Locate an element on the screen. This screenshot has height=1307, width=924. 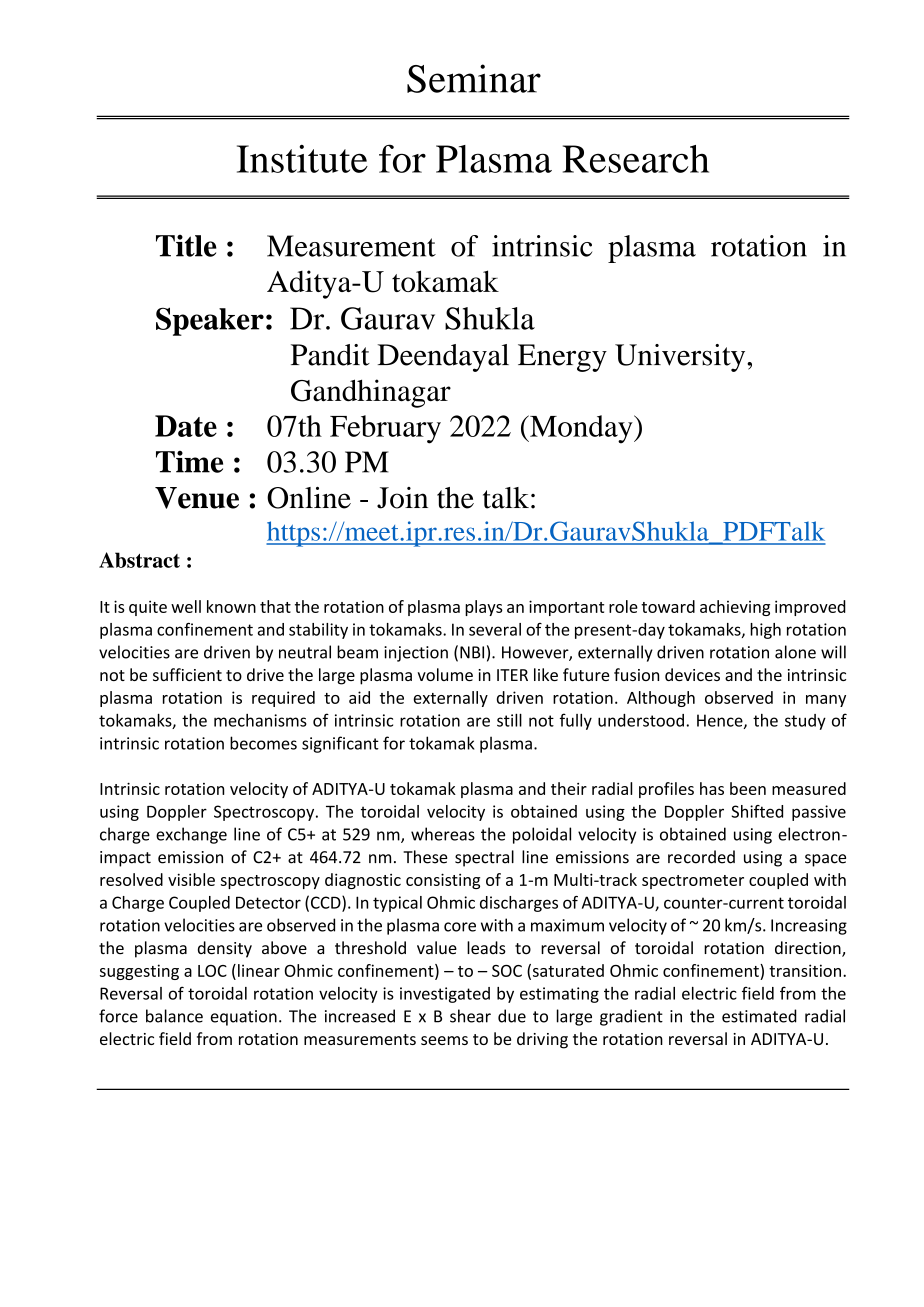
University is located at coordinates (681, 358).
